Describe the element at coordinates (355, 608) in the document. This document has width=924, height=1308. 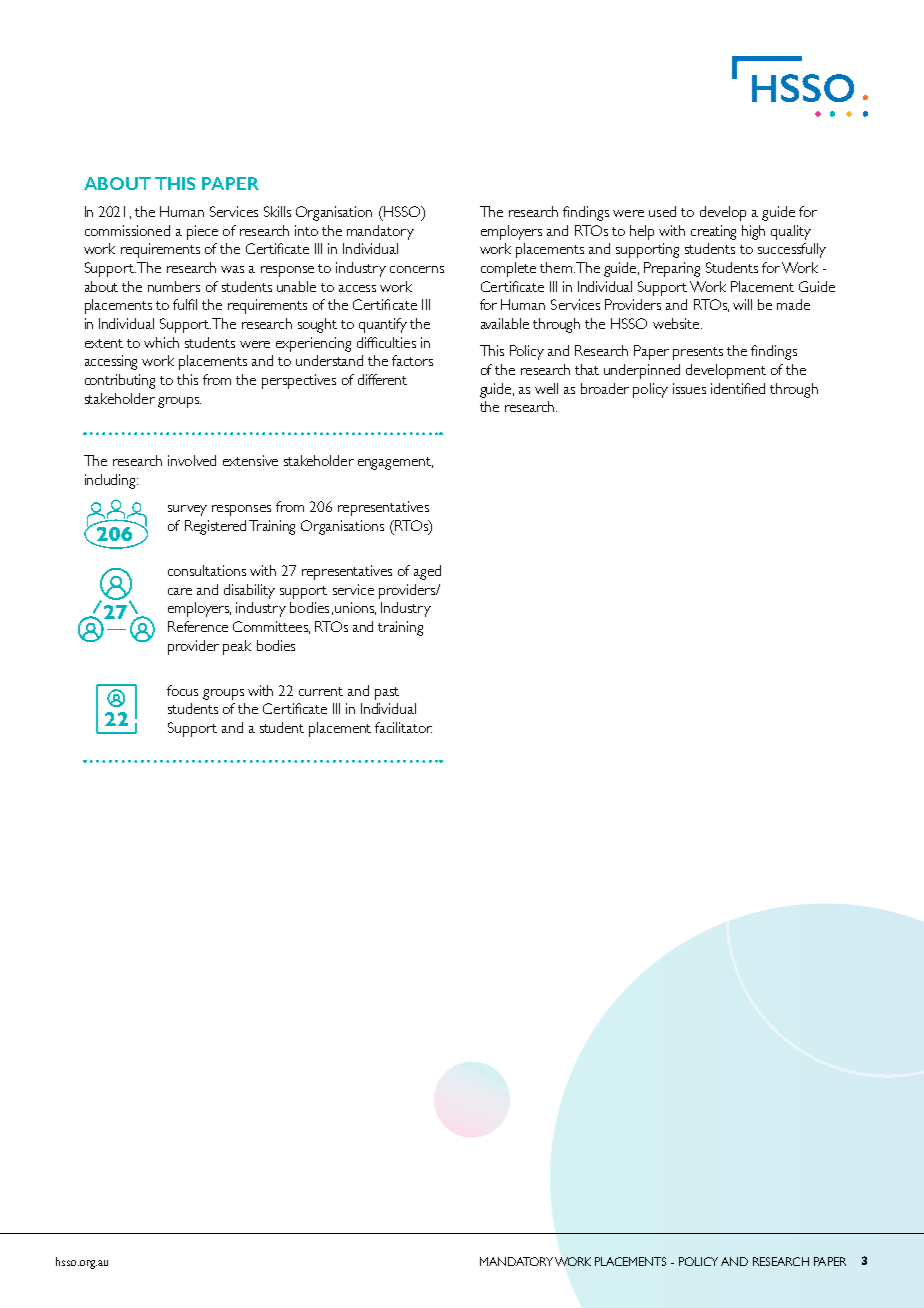
I see `unions` at that location.
